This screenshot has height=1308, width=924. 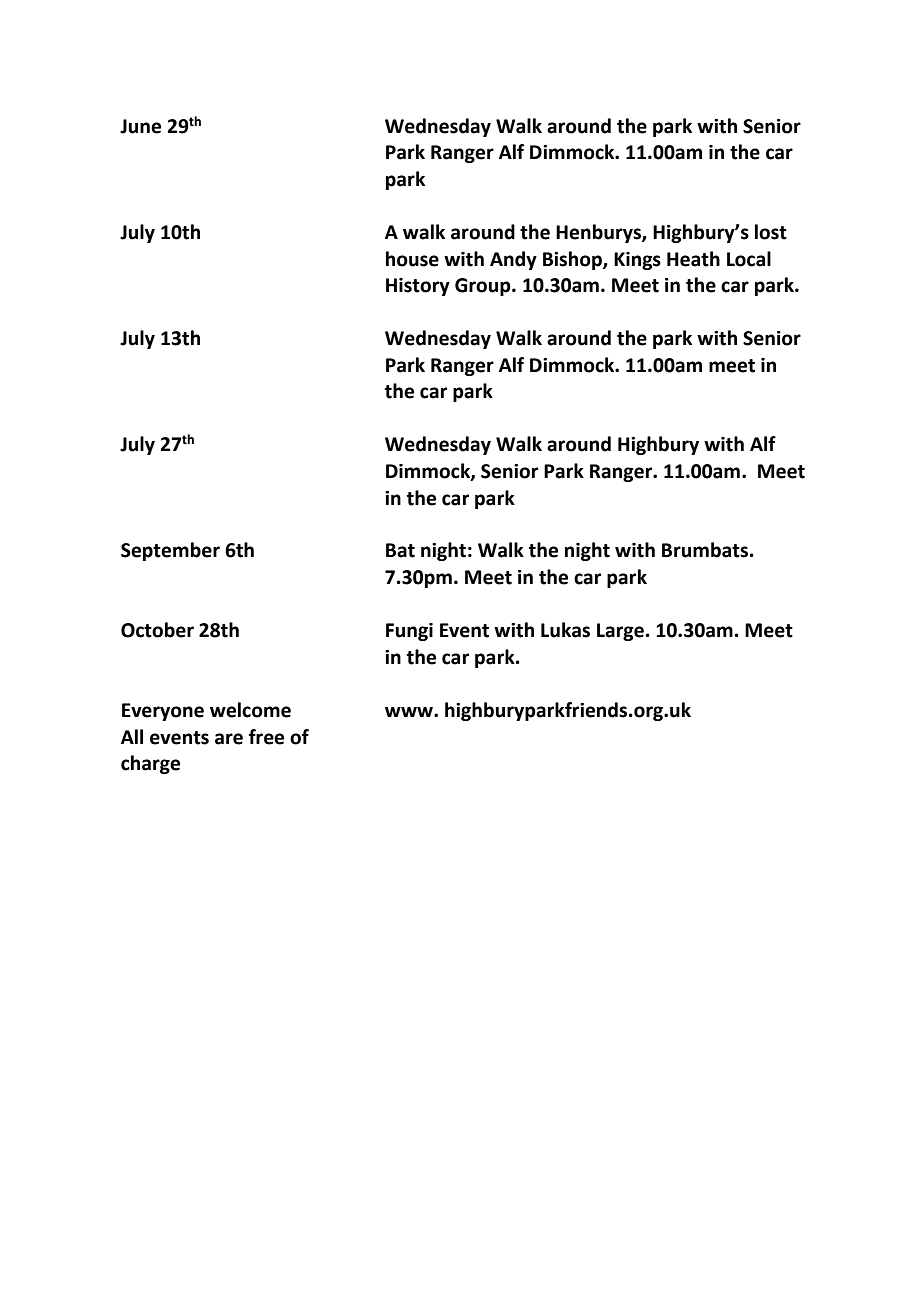 I want to click on lost, so click(x=771, y=232).
